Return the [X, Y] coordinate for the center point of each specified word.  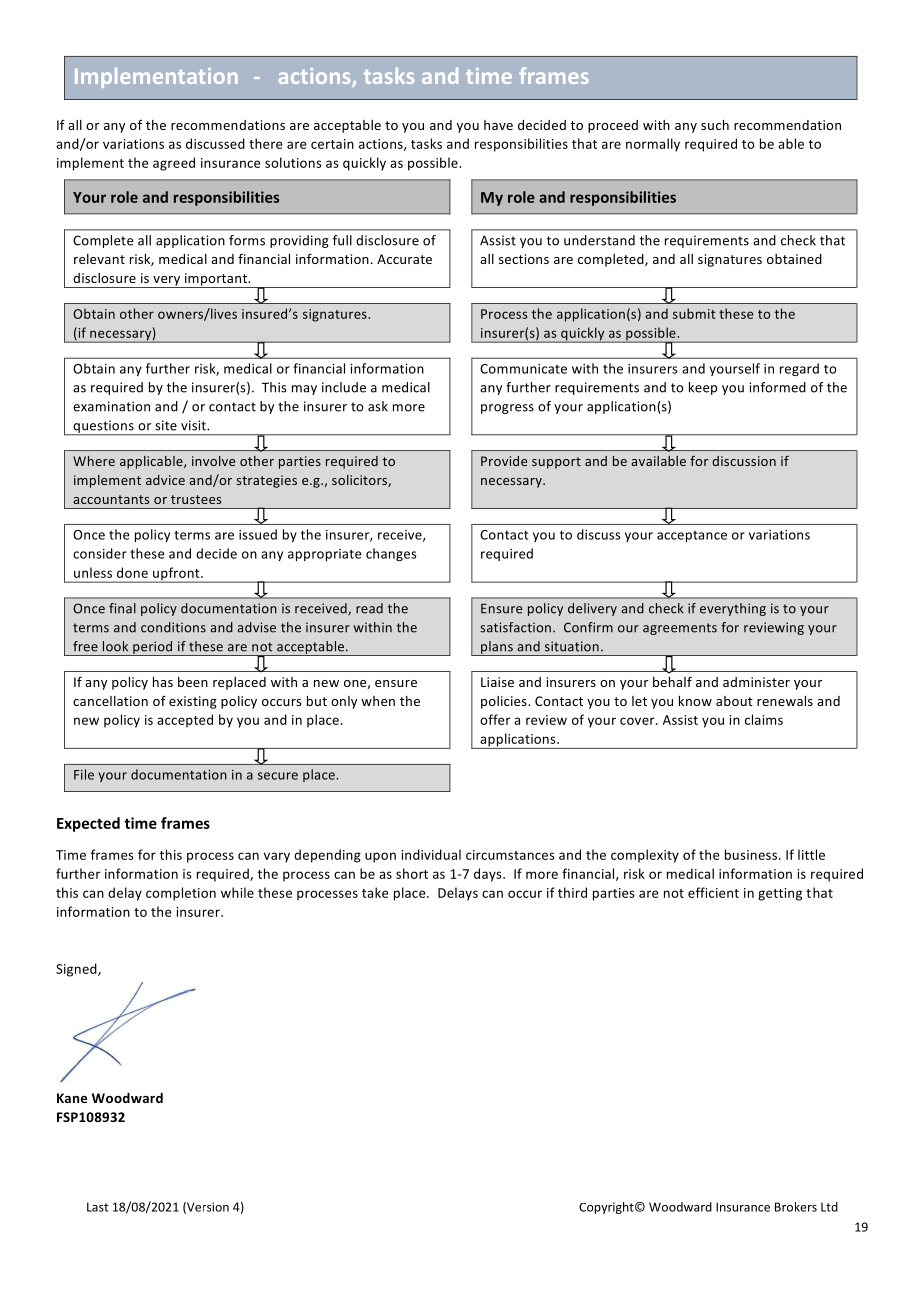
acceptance [692, 536]
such [715, 125]
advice [165, 480]
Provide [504, 461]
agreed [174, 164]
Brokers [796, 1207]
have [498, 125]
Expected [88, 824]
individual [431, 854]
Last [97, 1207]
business [752, 854]
